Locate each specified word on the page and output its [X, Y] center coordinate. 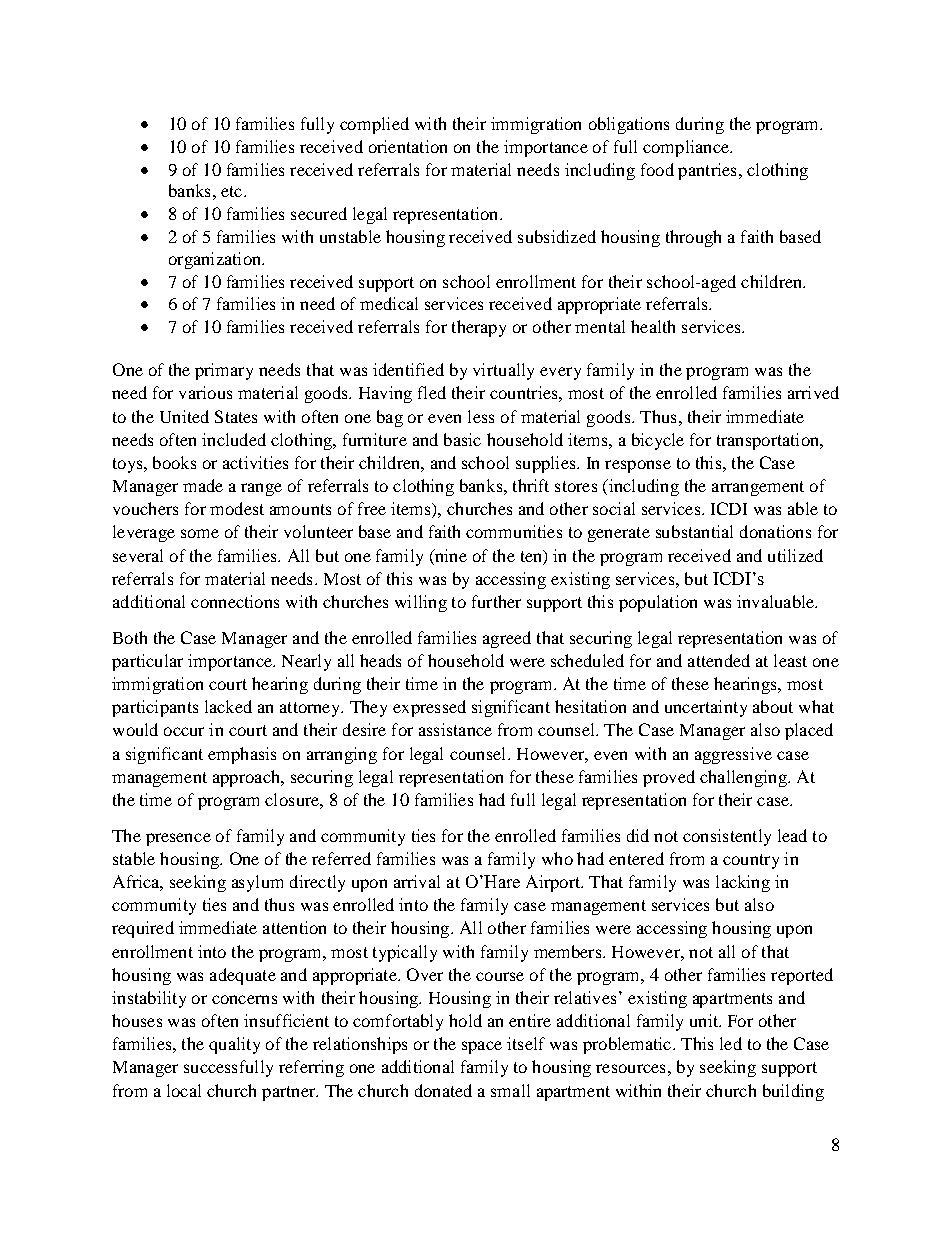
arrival [417, 881]
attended [719, 660]
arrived [813, 392]
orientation [408, 146]
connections [235, 601]
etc [231, 191]
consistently [727, 837]
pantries [707, 171]
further [496, 601]
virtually [503, 371]
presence [178, 839]
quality [234, 1045]
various [205, 392]
